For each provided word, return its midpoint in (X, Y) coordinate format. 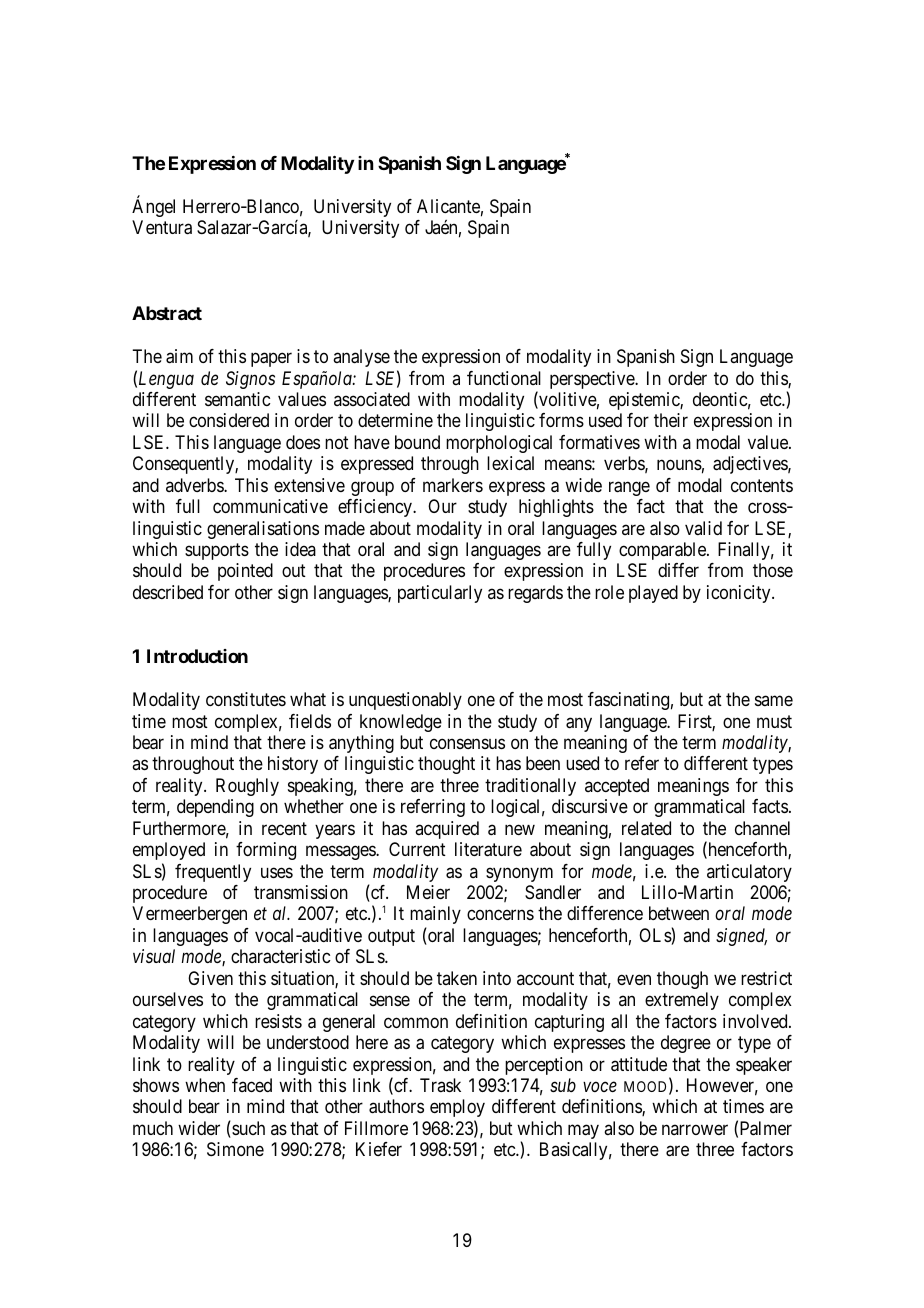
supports (217, 551)
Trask (440, 1085)
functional (504, 378)
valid (703, 528)
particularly (440, 594)
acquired (447, 830)
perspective (593, 380)
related (646, 828)
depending (215, 808)
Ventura (162, 227)
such (247, 1129)
